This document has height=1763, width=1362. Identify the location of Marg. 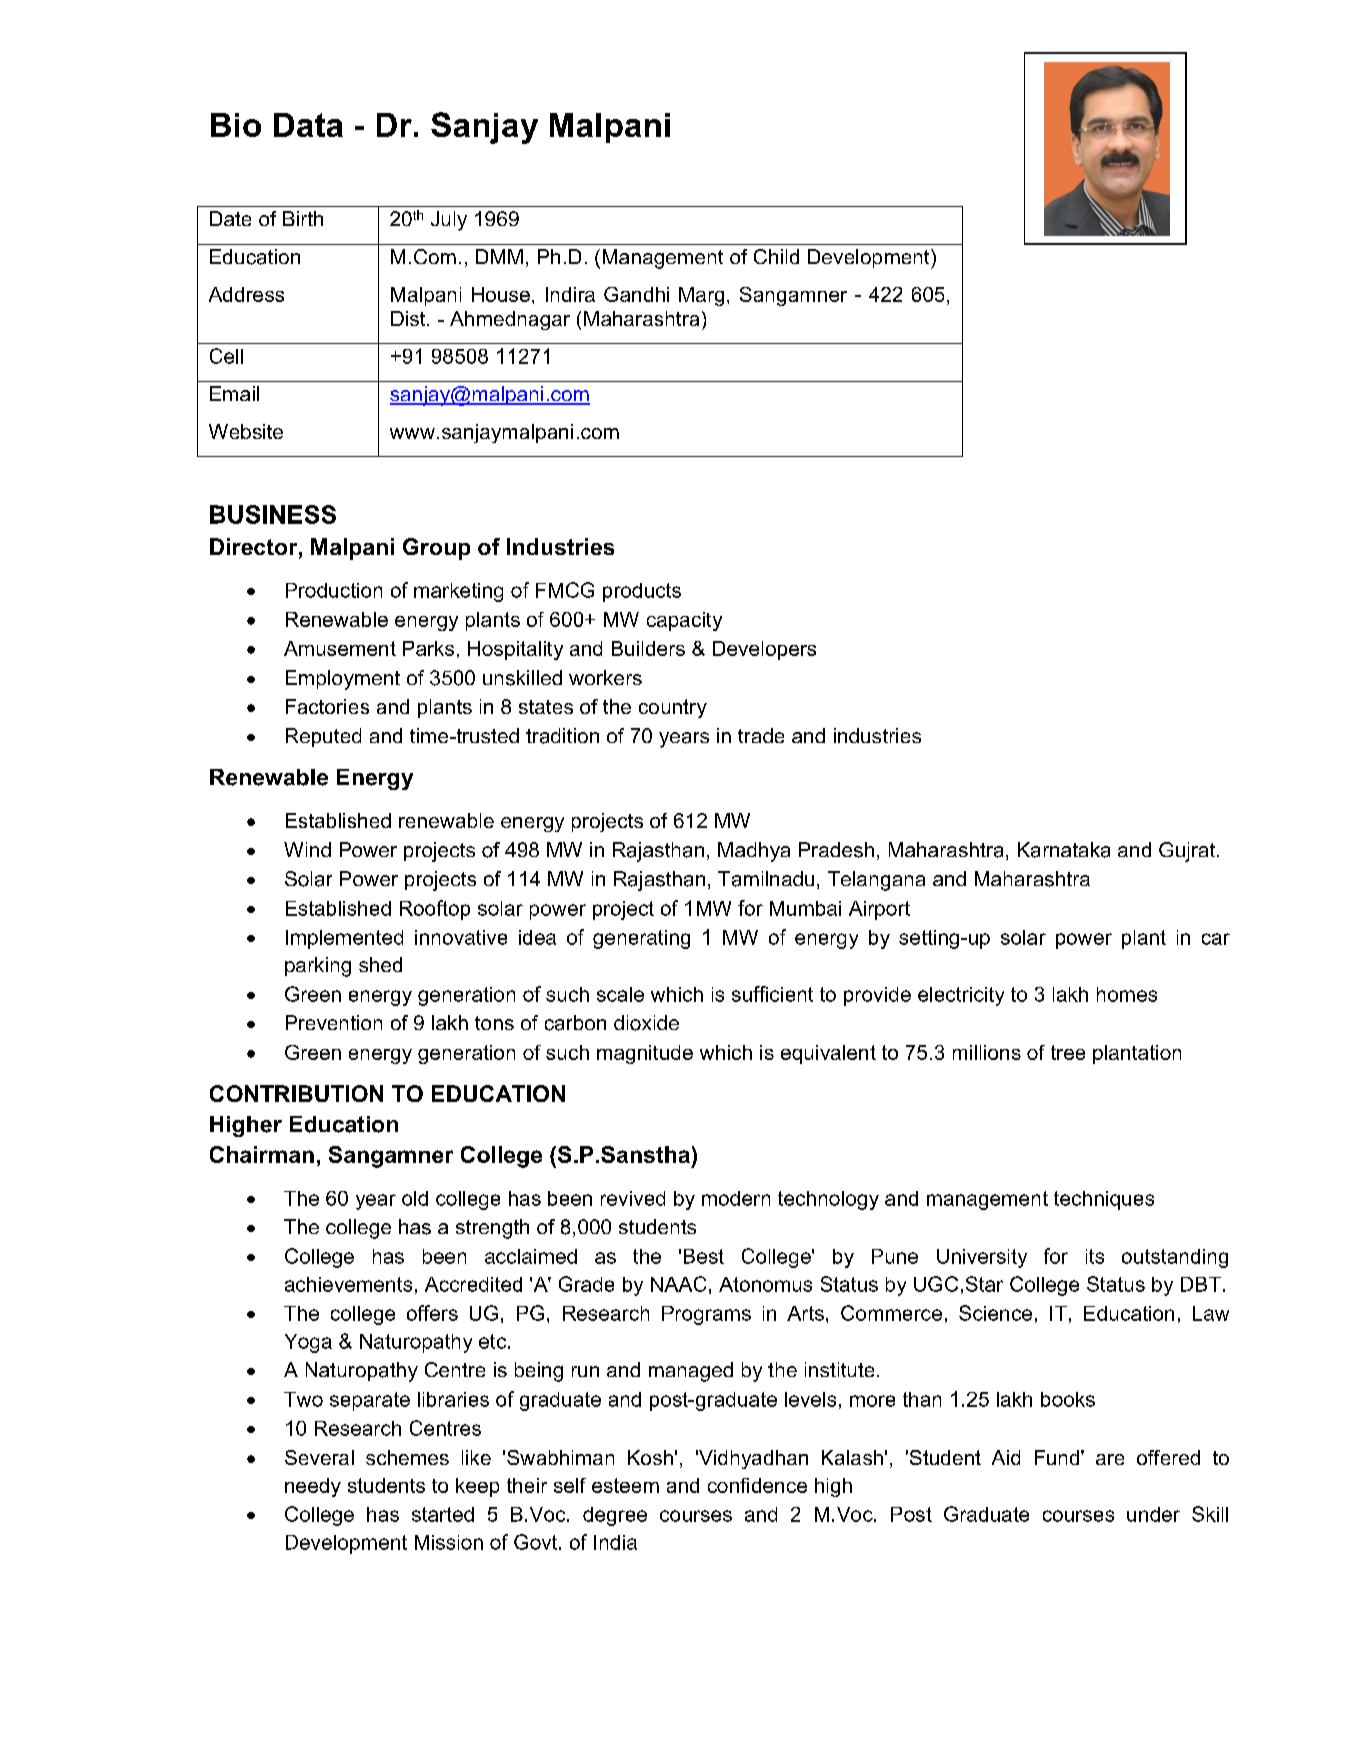
(701, 296).
